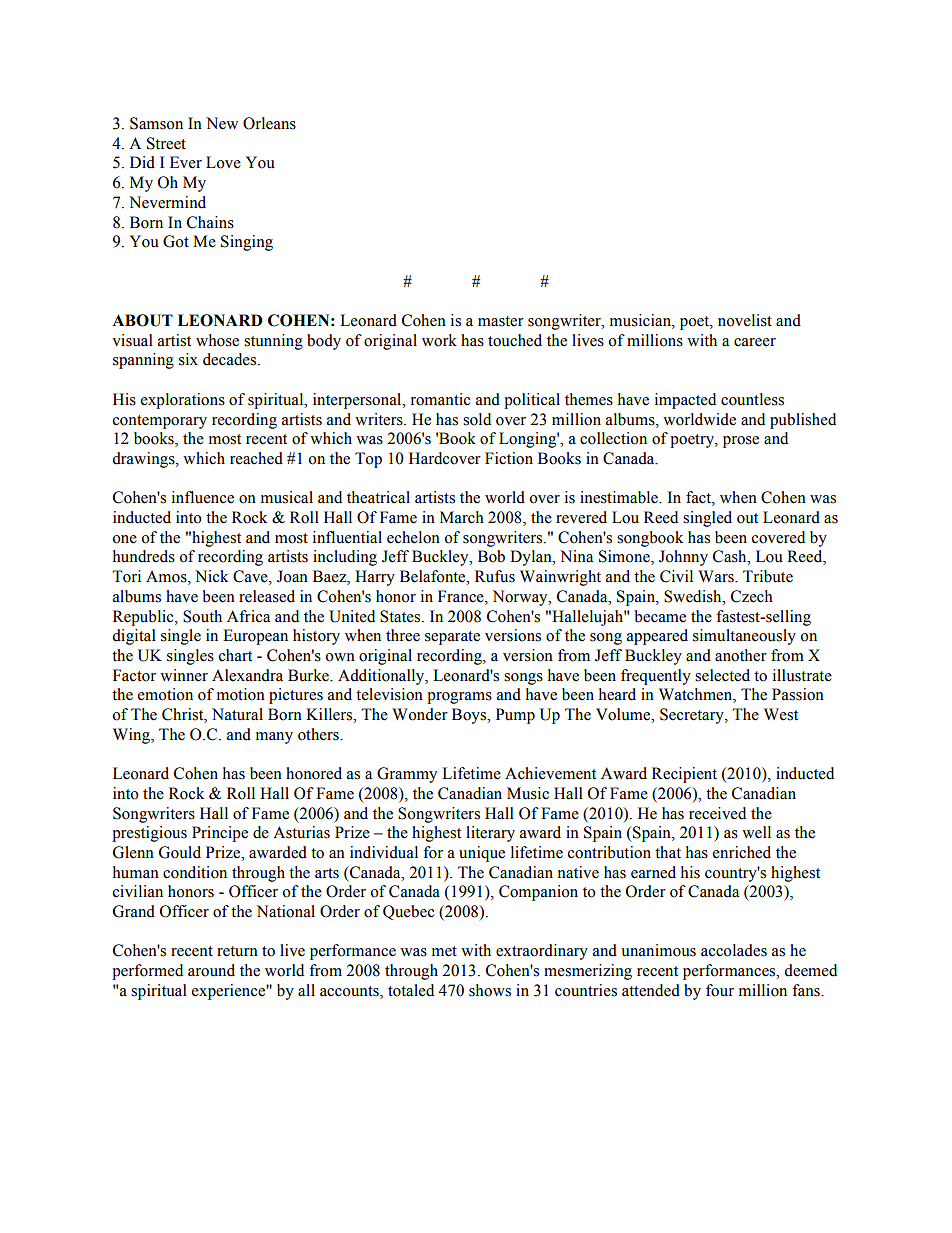  Describe the element at coordinates (741, 442) in the screenshot. I see `prose` at that location.
